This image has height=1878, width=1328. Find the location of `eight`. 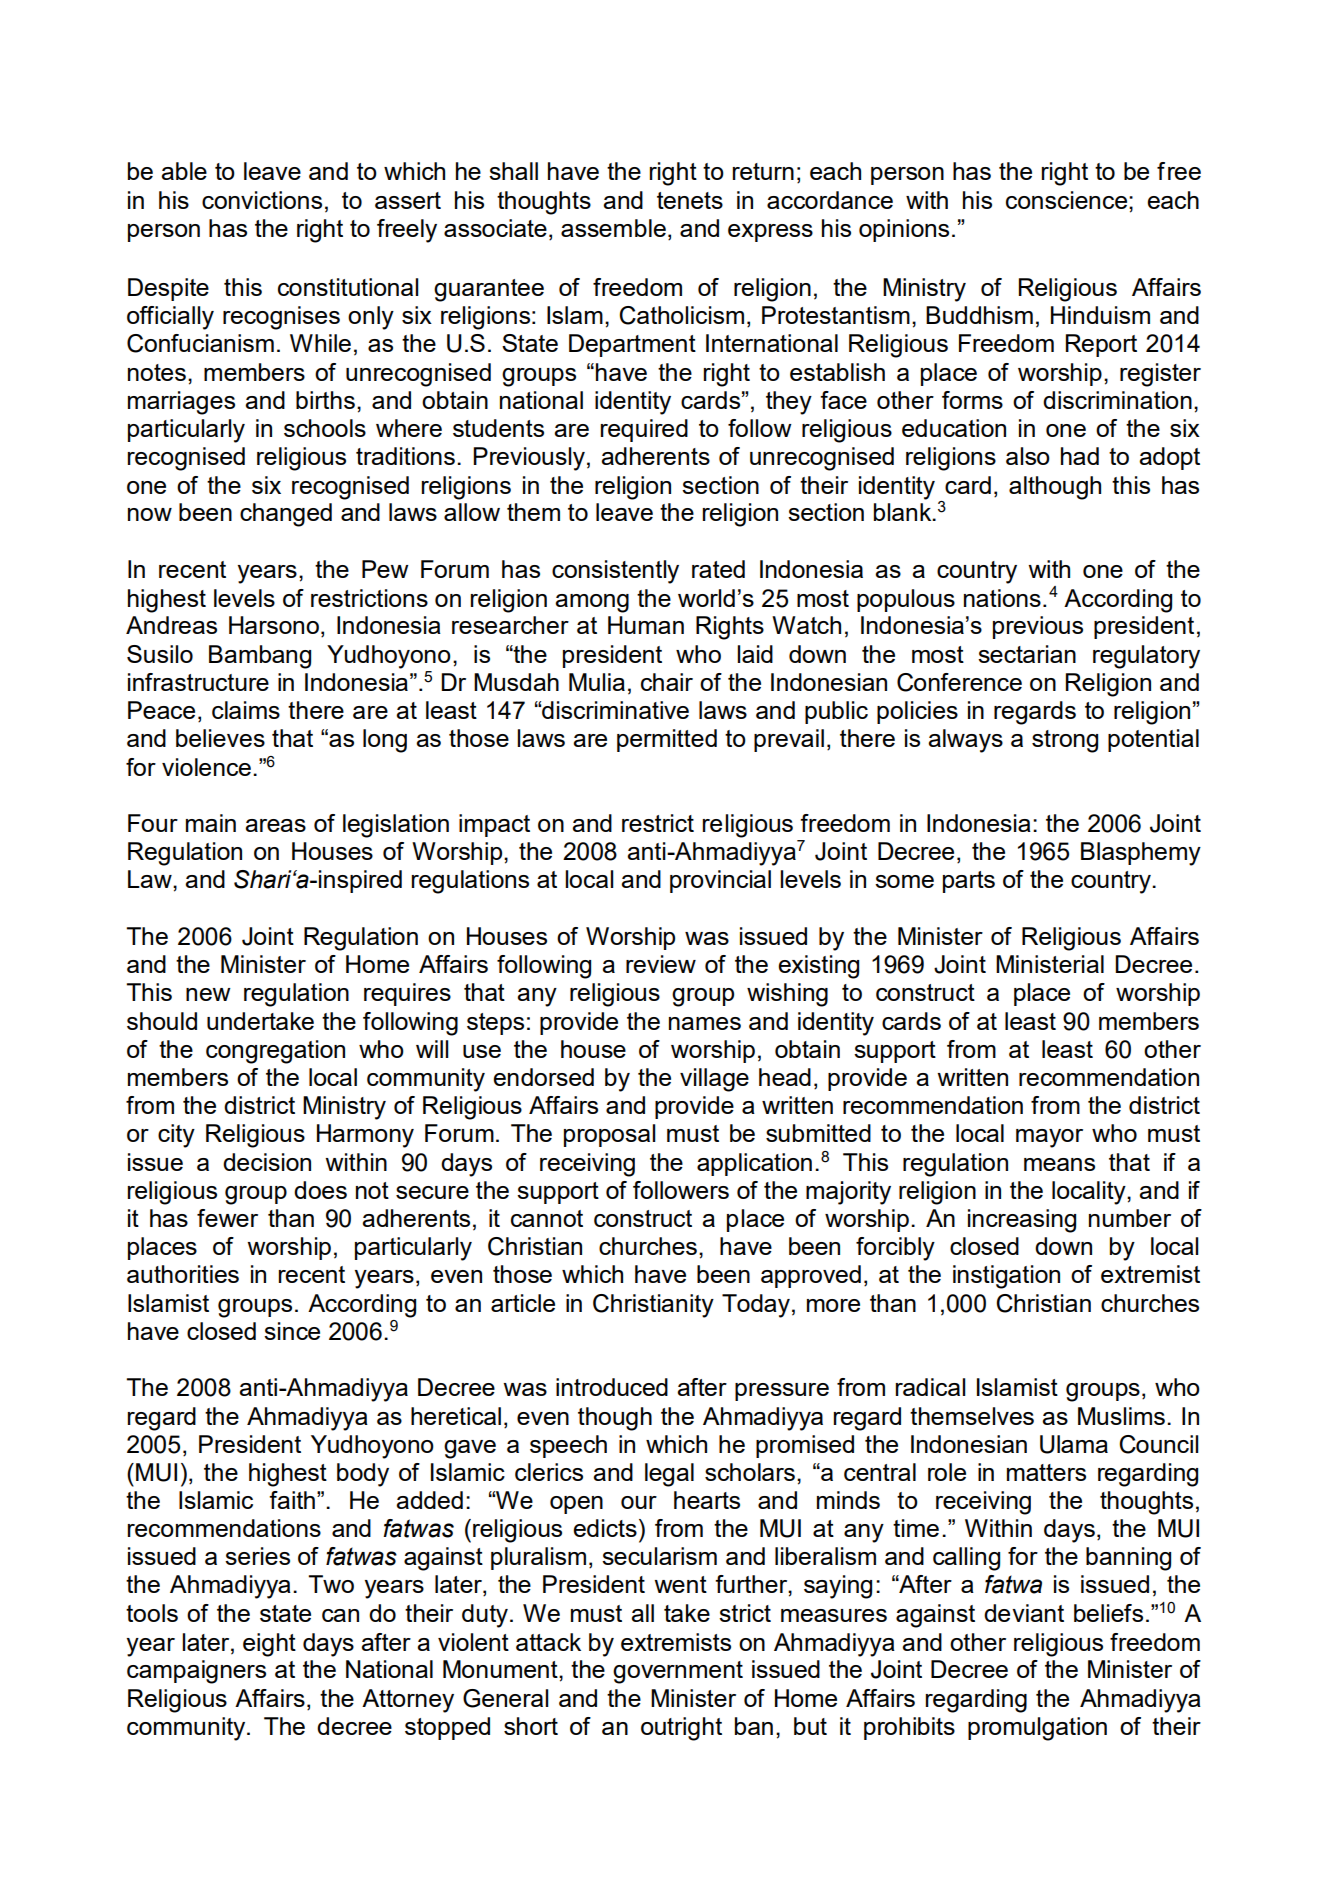

eight is located at coordinates (269, 1645).
